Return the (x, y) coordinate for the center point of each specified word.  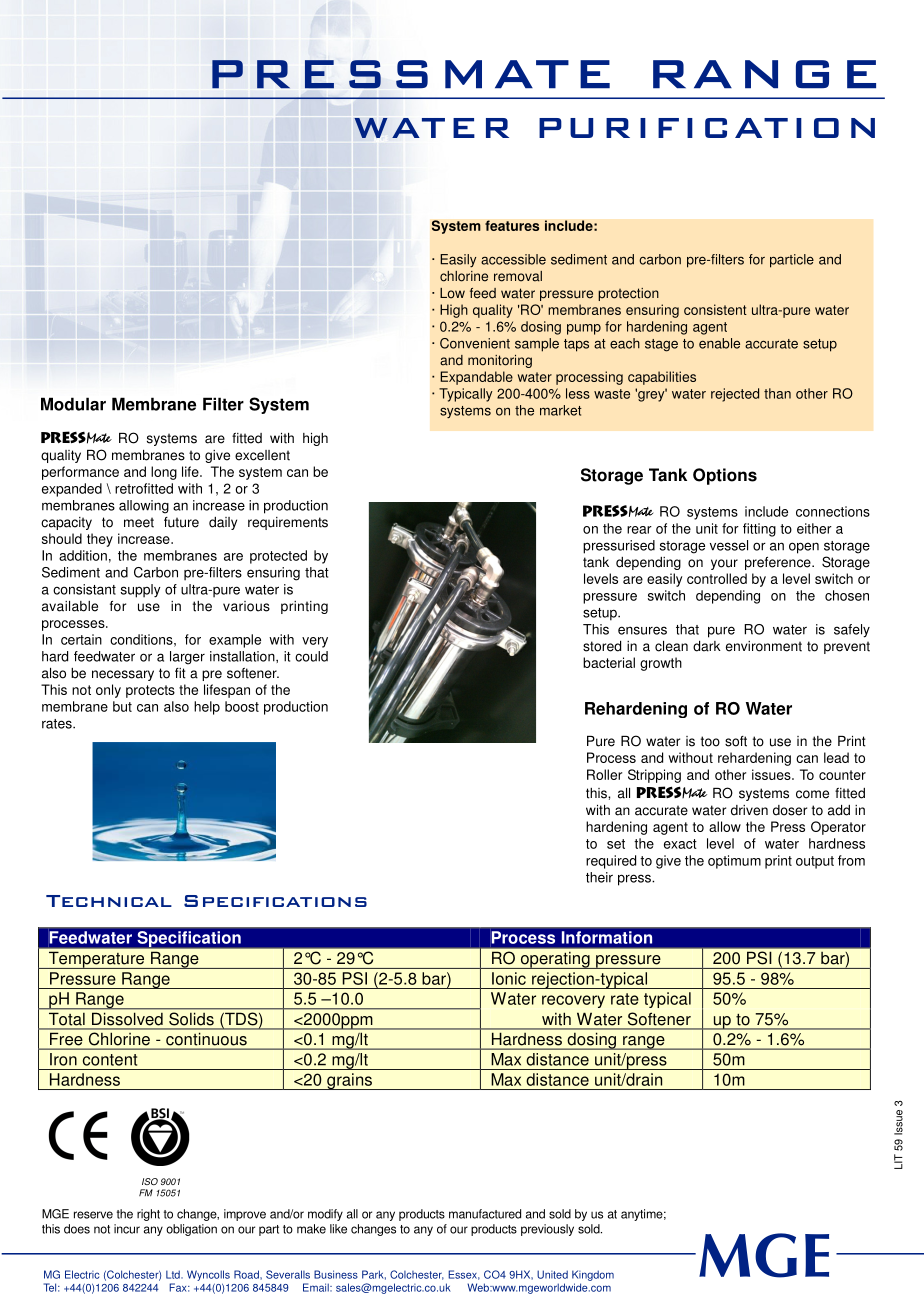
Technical (109, 901)
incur (127, 1229)
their (599, 877)
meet (139, 522)
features (512, 225)
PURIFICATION (707, 128)
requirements (288, 523)
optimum (734, 862)
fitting (759, 530)
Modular (73, 404)
